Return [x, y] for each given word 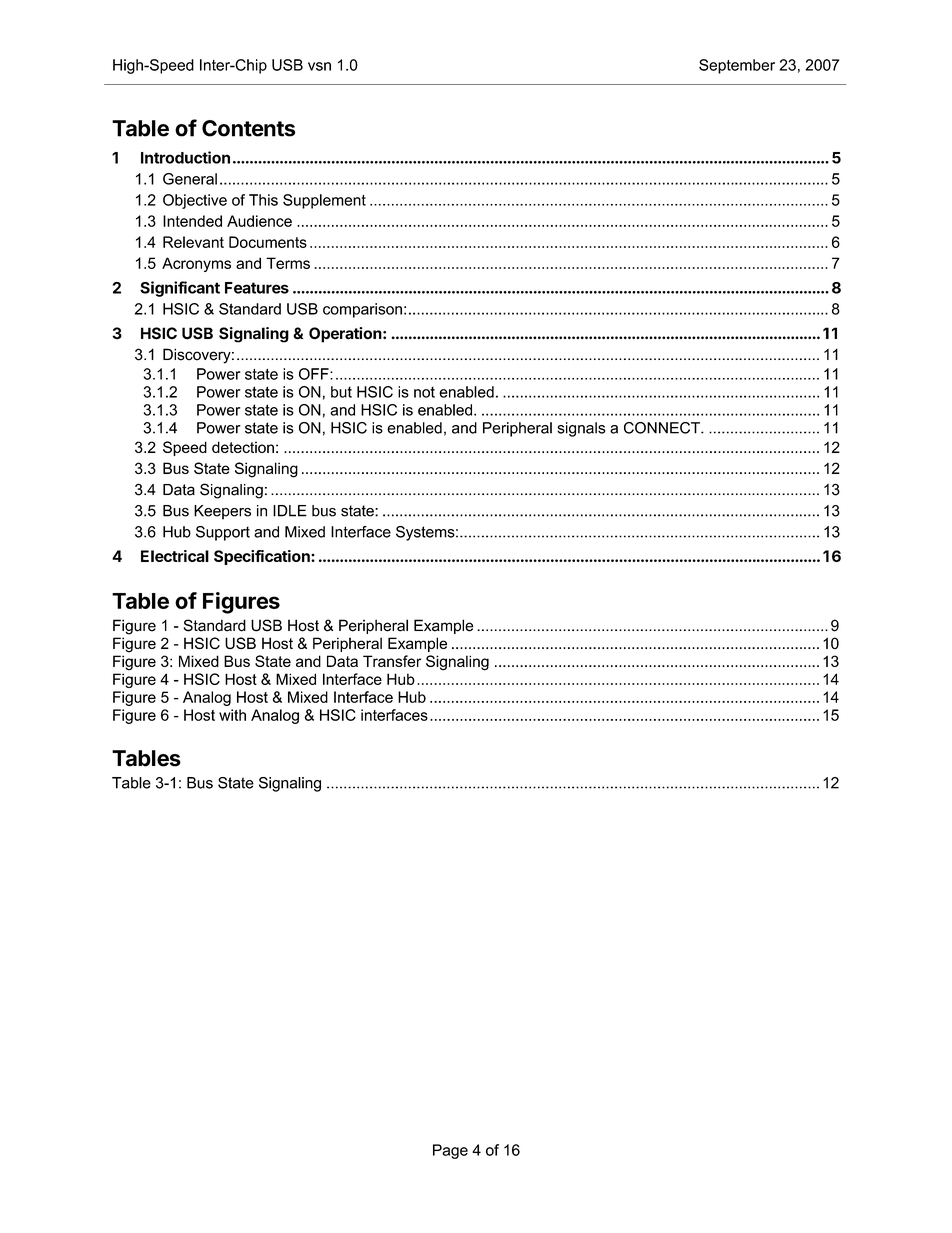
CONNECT [663, 428]
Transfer [392, 661]
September [737, 66]
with [232, 715]
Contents [248, 128]
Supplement [324, 201]
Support [223, 533]
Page [450, 1151]
